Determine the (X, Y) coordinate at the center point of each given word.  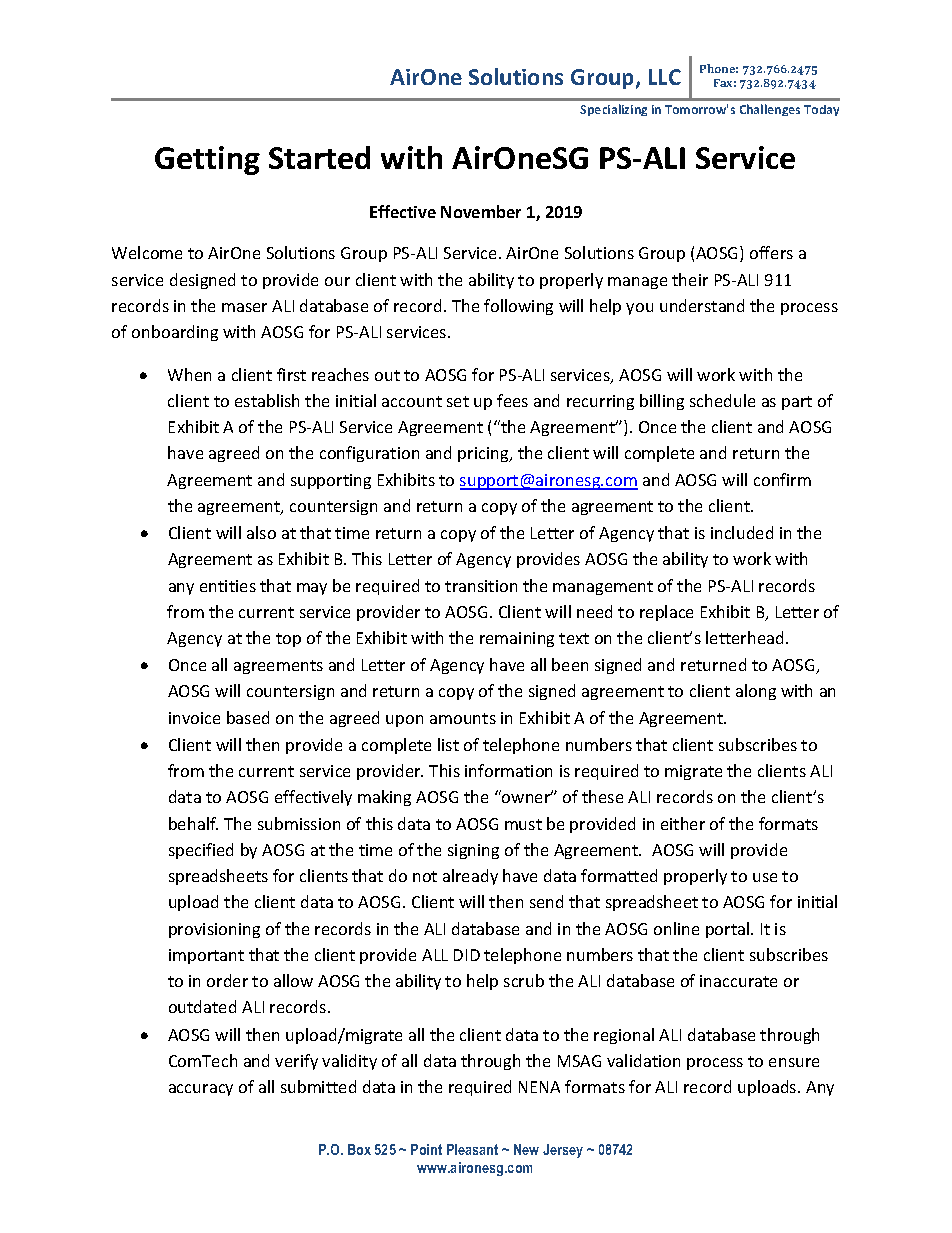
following (518, 307)
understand (702, 305)
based (248, 717)
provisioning (214, 930)
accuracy (201, 1090)
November (481, 211)
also (261, 532)
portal (729, 930)
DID (467, 955)
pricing (484, 454)
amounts (463, 718)
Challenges (770, 110)
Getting (207, 160)
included (742, 532)
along (756, 692)
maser (244, 307)
